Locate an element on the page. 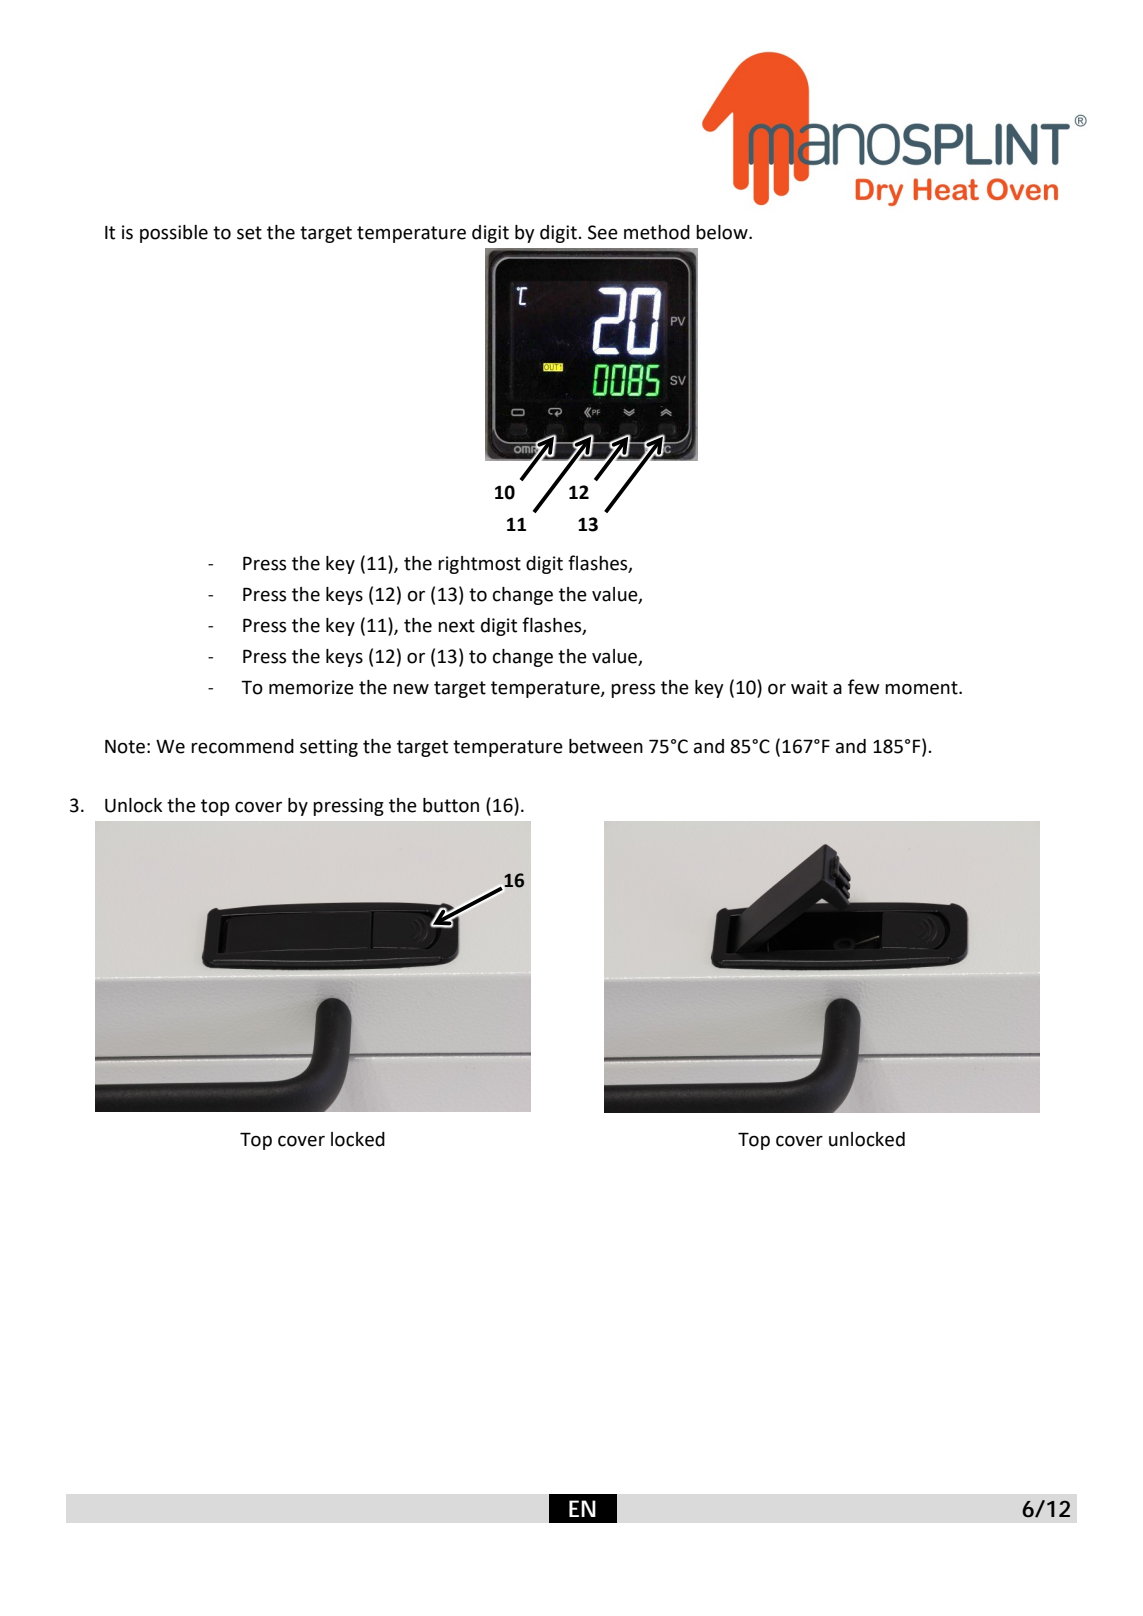 The height and width of the page is (1616, 1143). recommend is located at coordinates (242, 746).
